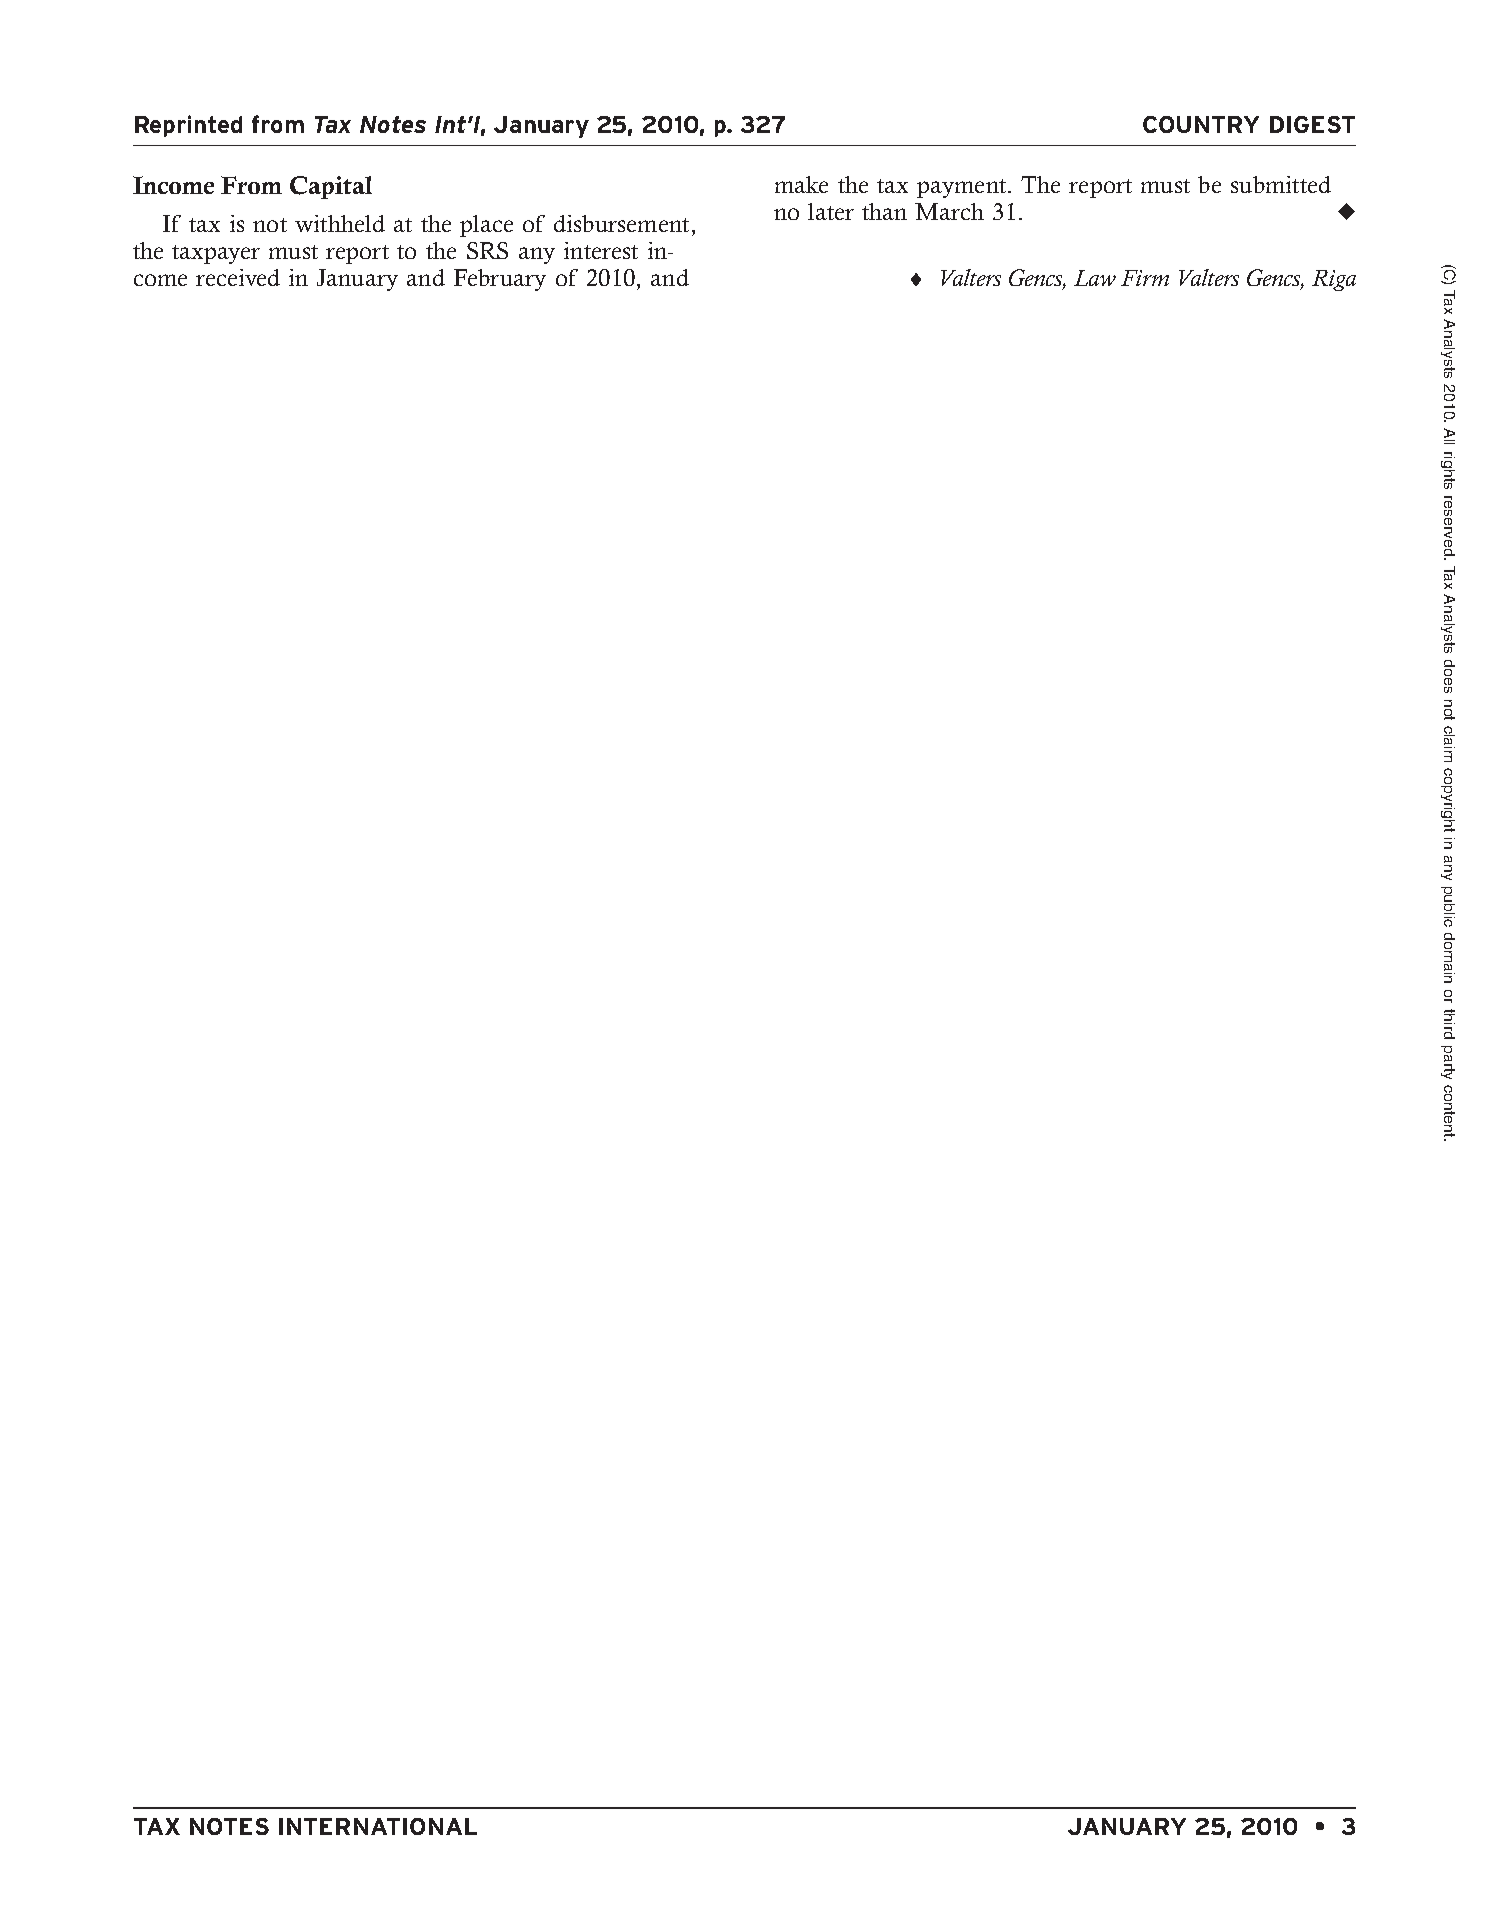  Describe the element at coordinates (949, 211) in the screenshot. I see `March` at that location.
